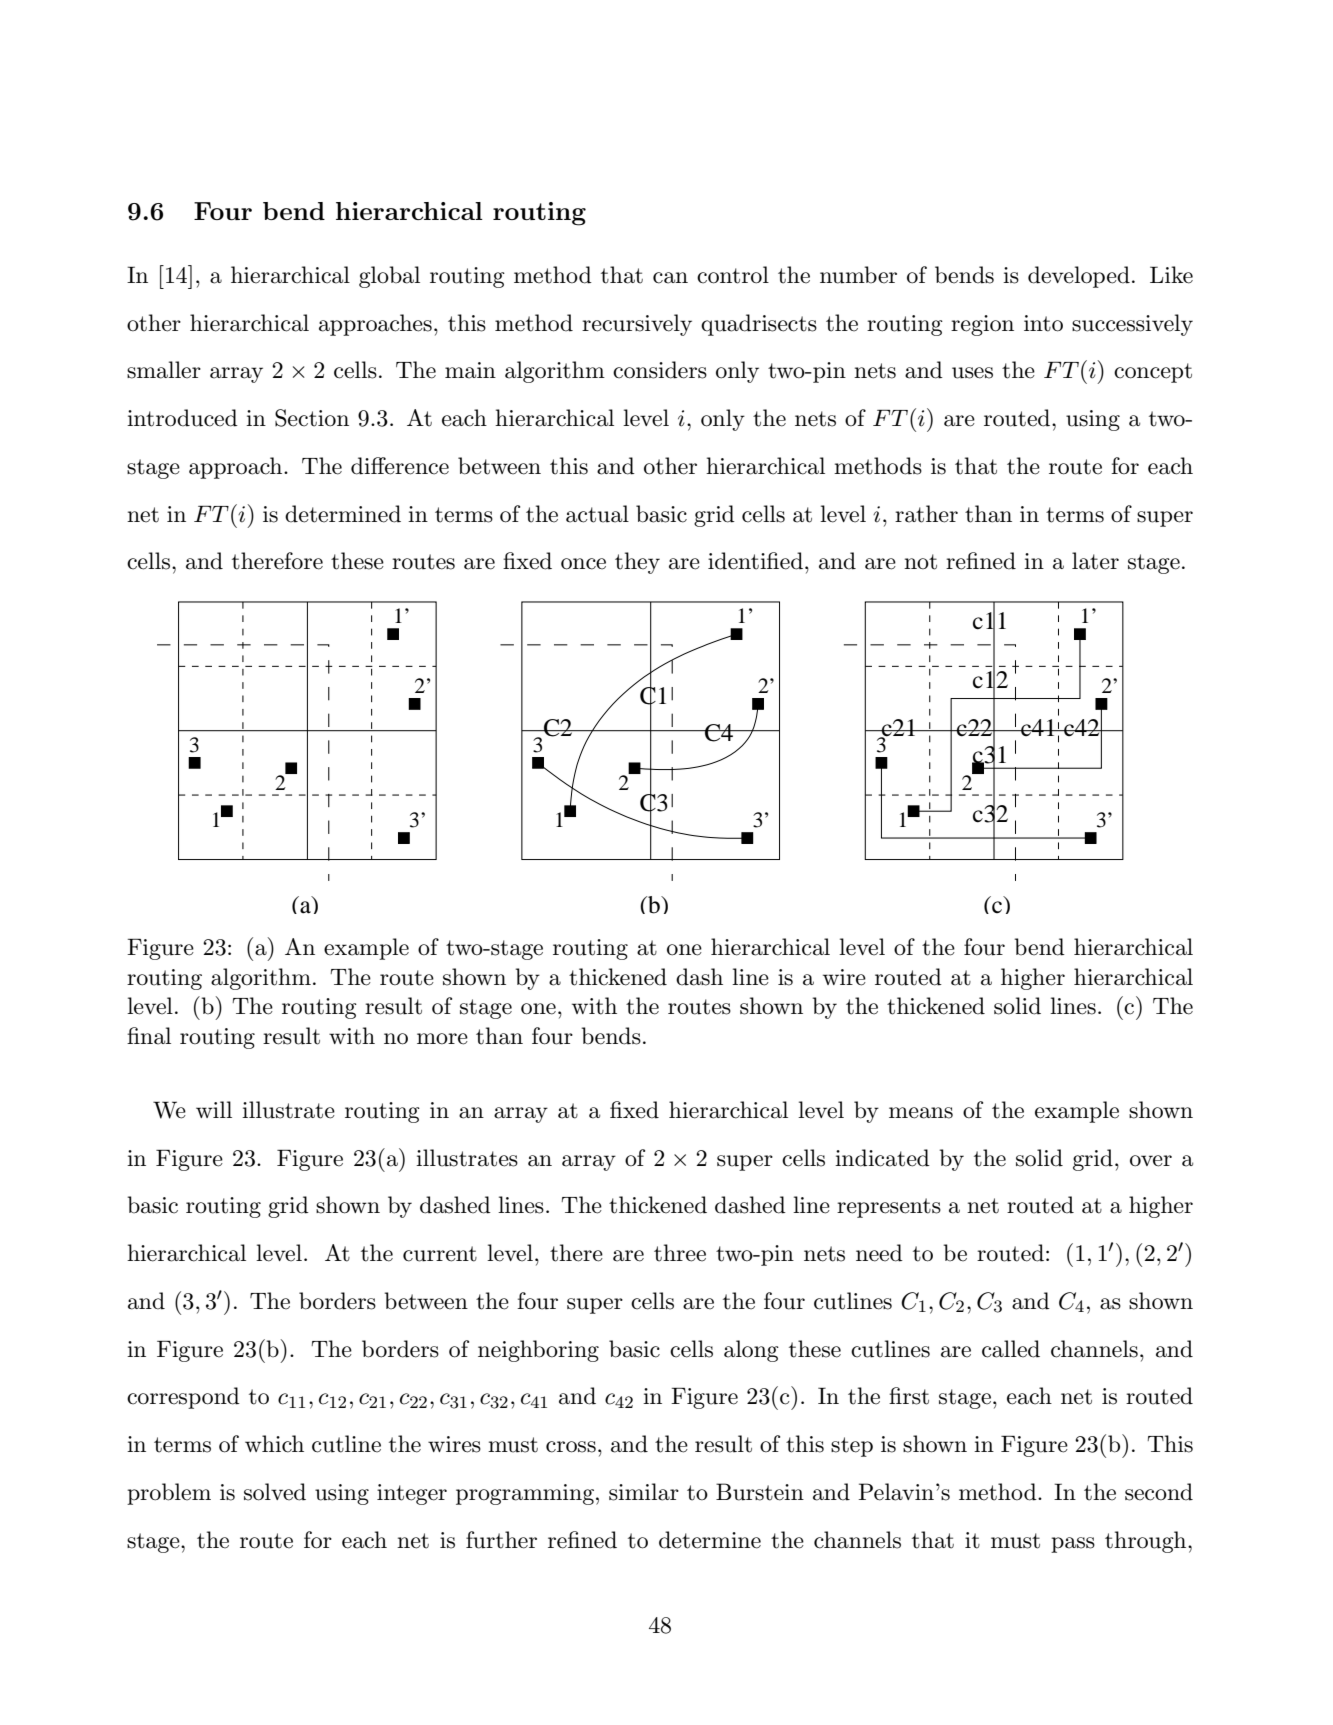 The width and height of the screenshot is (1333, 1725). What do you see at coordinates (214, 1109) in the screenshot?
I see `will` at bounding box center [214, 1109].
